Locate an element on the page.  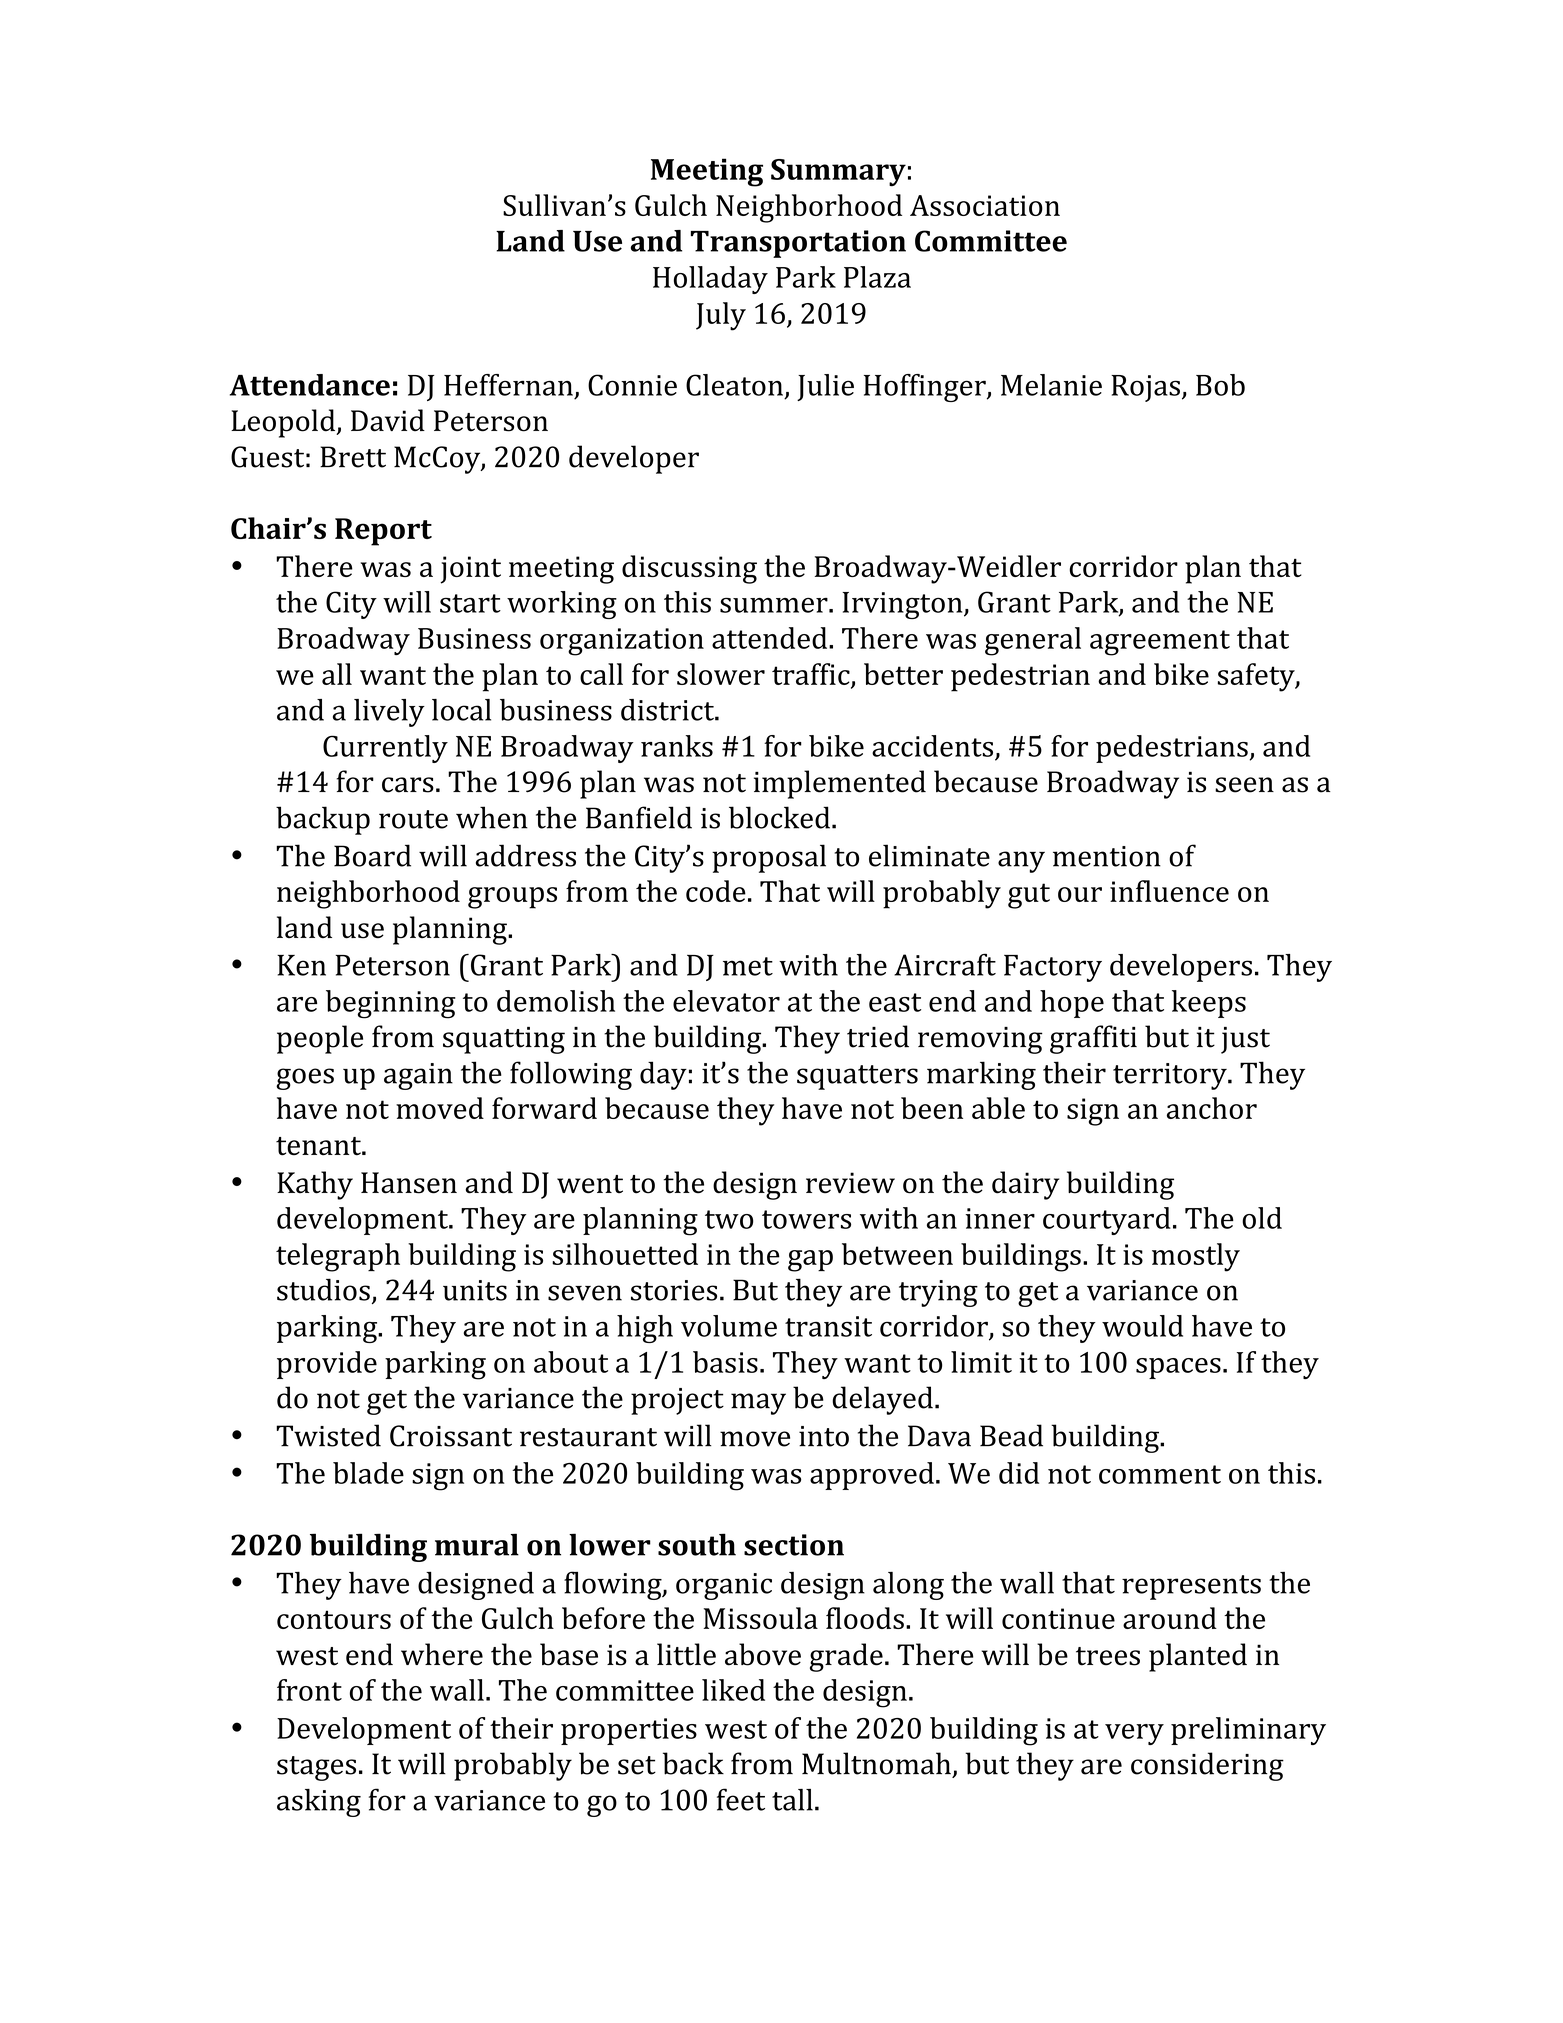
stages is located at coordinates (316, 1768).
